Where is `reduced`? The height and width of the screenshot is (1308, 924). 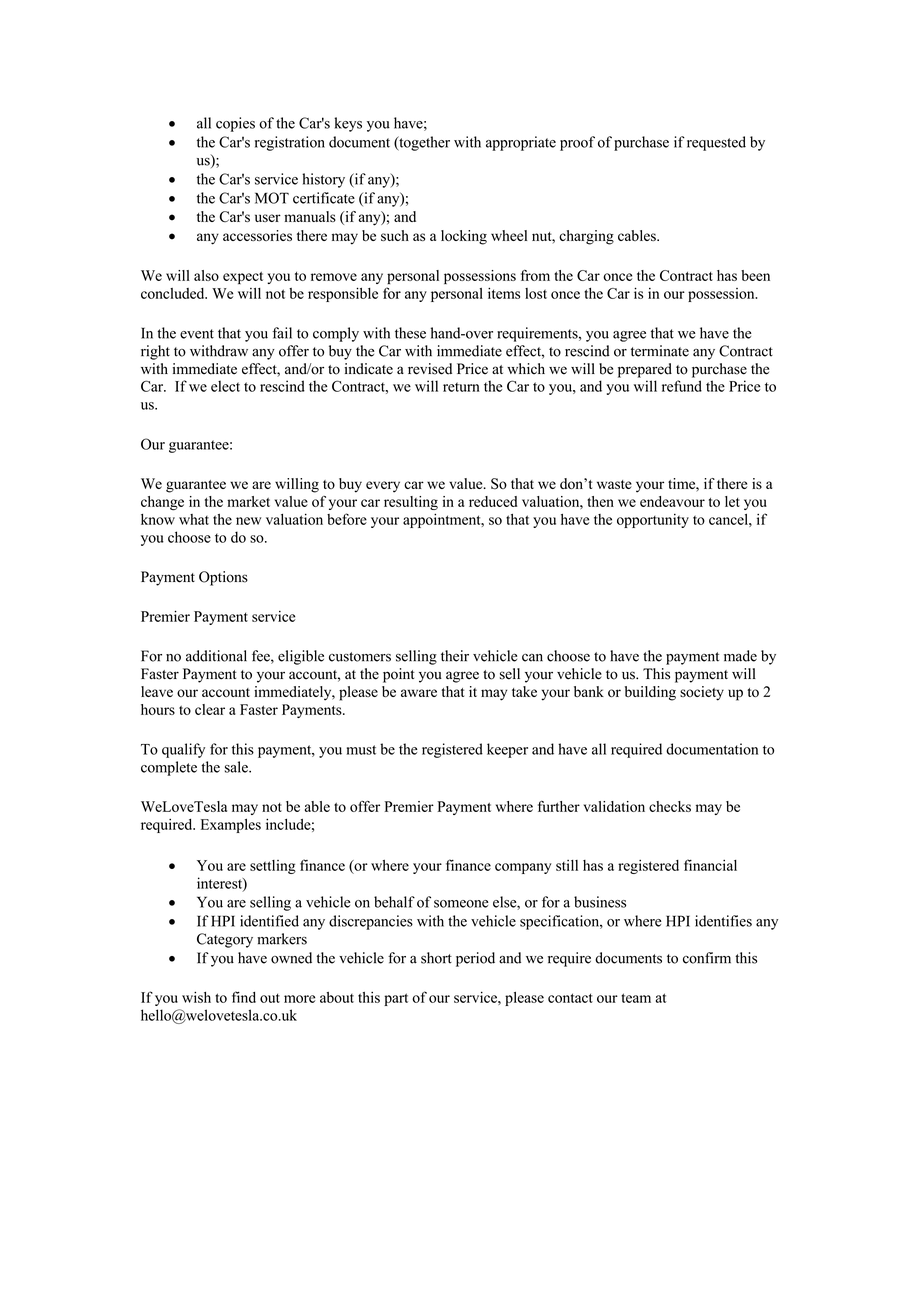 reduced is located at coordinates (493, 501).
